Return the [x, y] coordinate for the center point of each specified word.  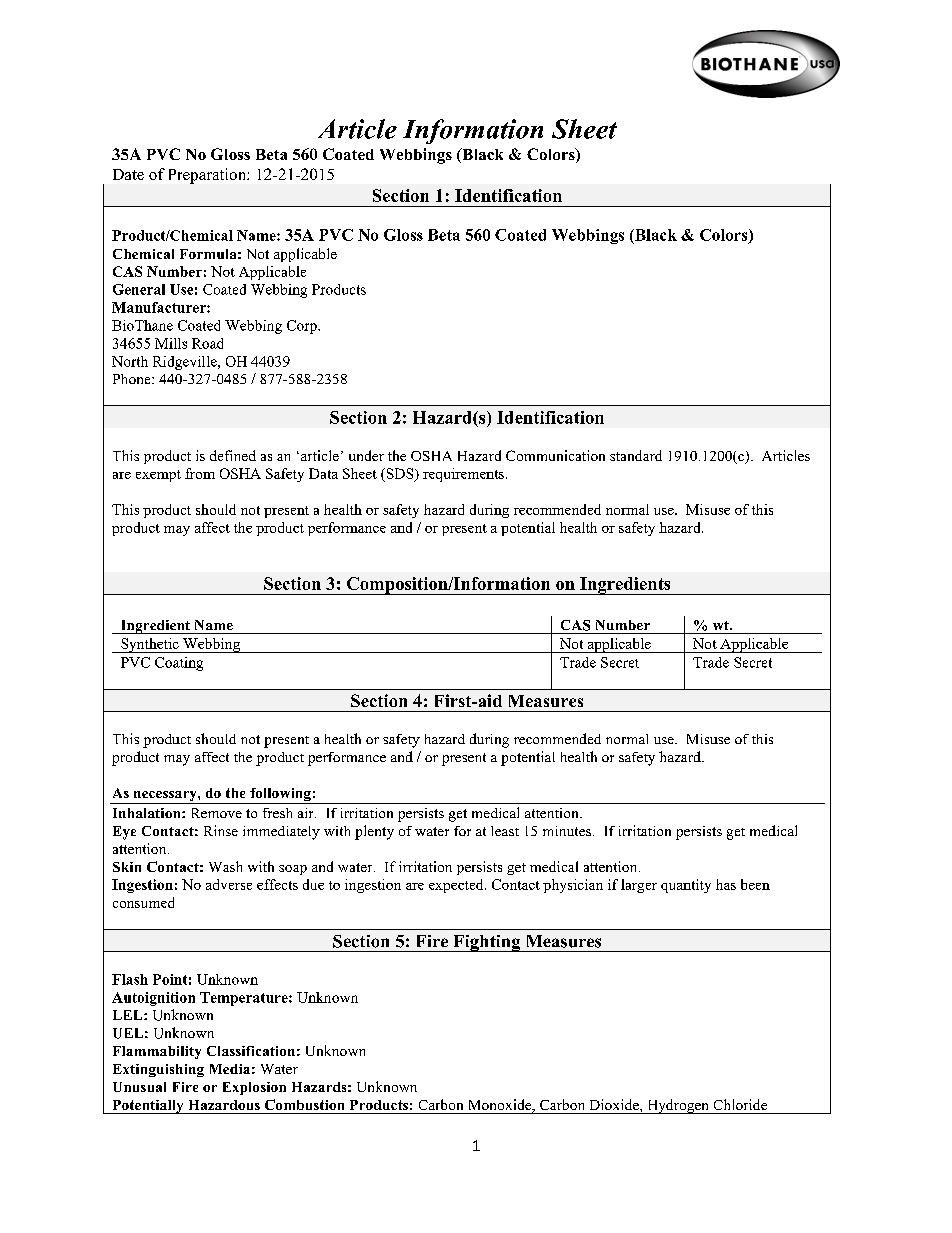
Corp [303, 327]
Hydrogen [678, 1106]
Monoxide [501, 1106]
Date [128, 174]
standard [636, 455]
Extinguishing [158, 1070]
